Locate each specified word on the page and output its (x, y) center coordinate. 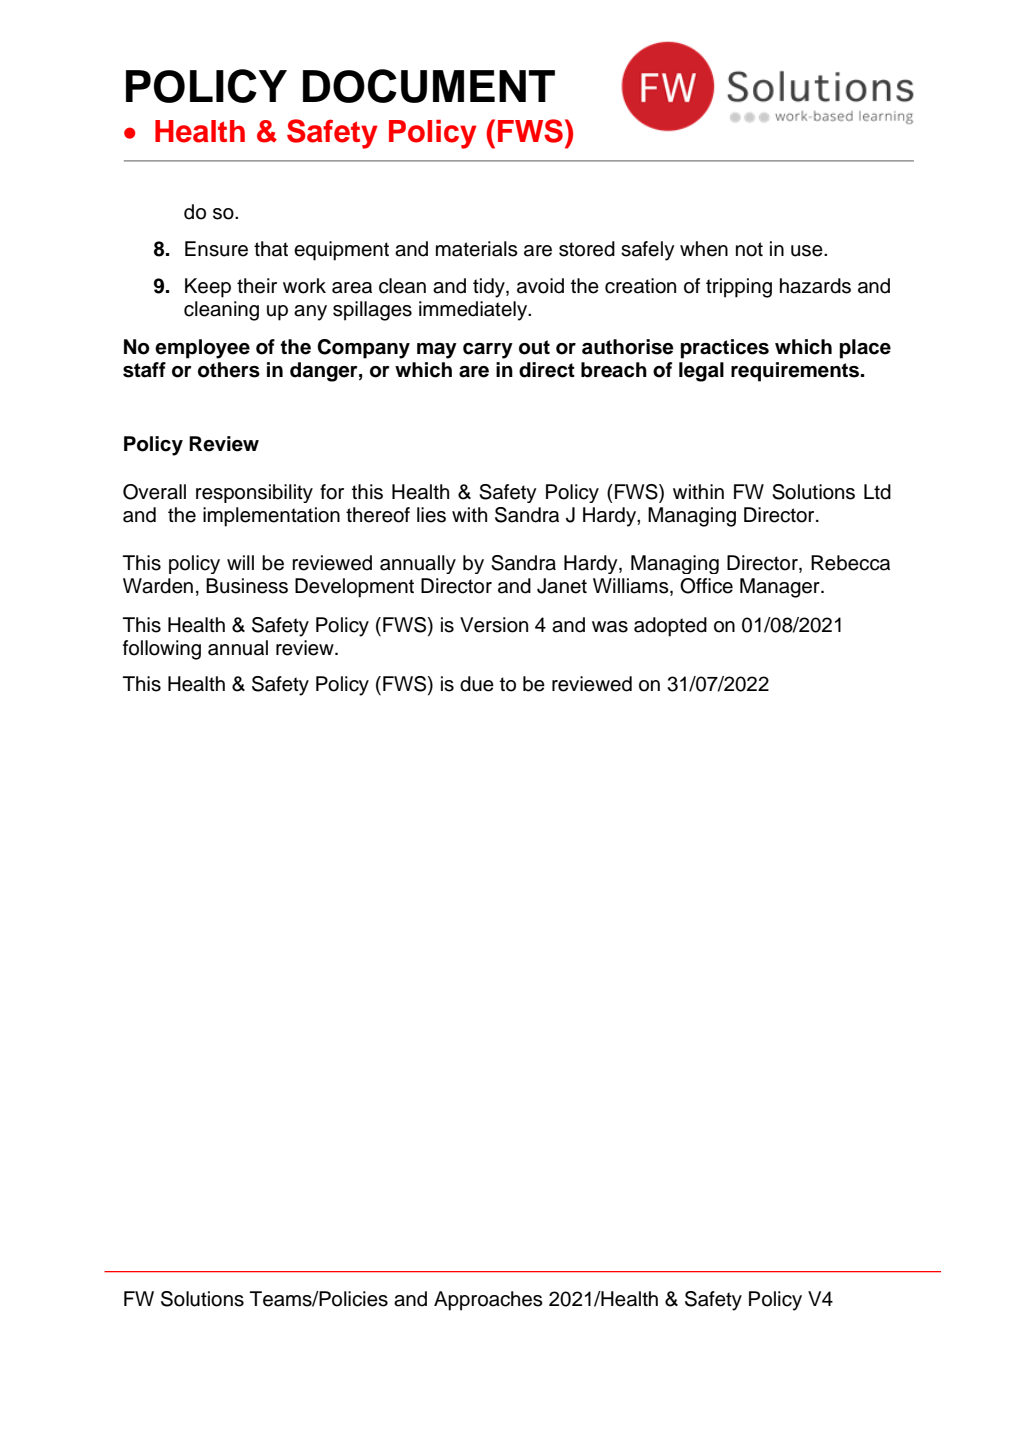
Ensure (216, 249)
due (477, 684)
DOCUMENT (429, 86)
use (808, 251)
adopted (670, 627)
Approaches (488, 1301)
